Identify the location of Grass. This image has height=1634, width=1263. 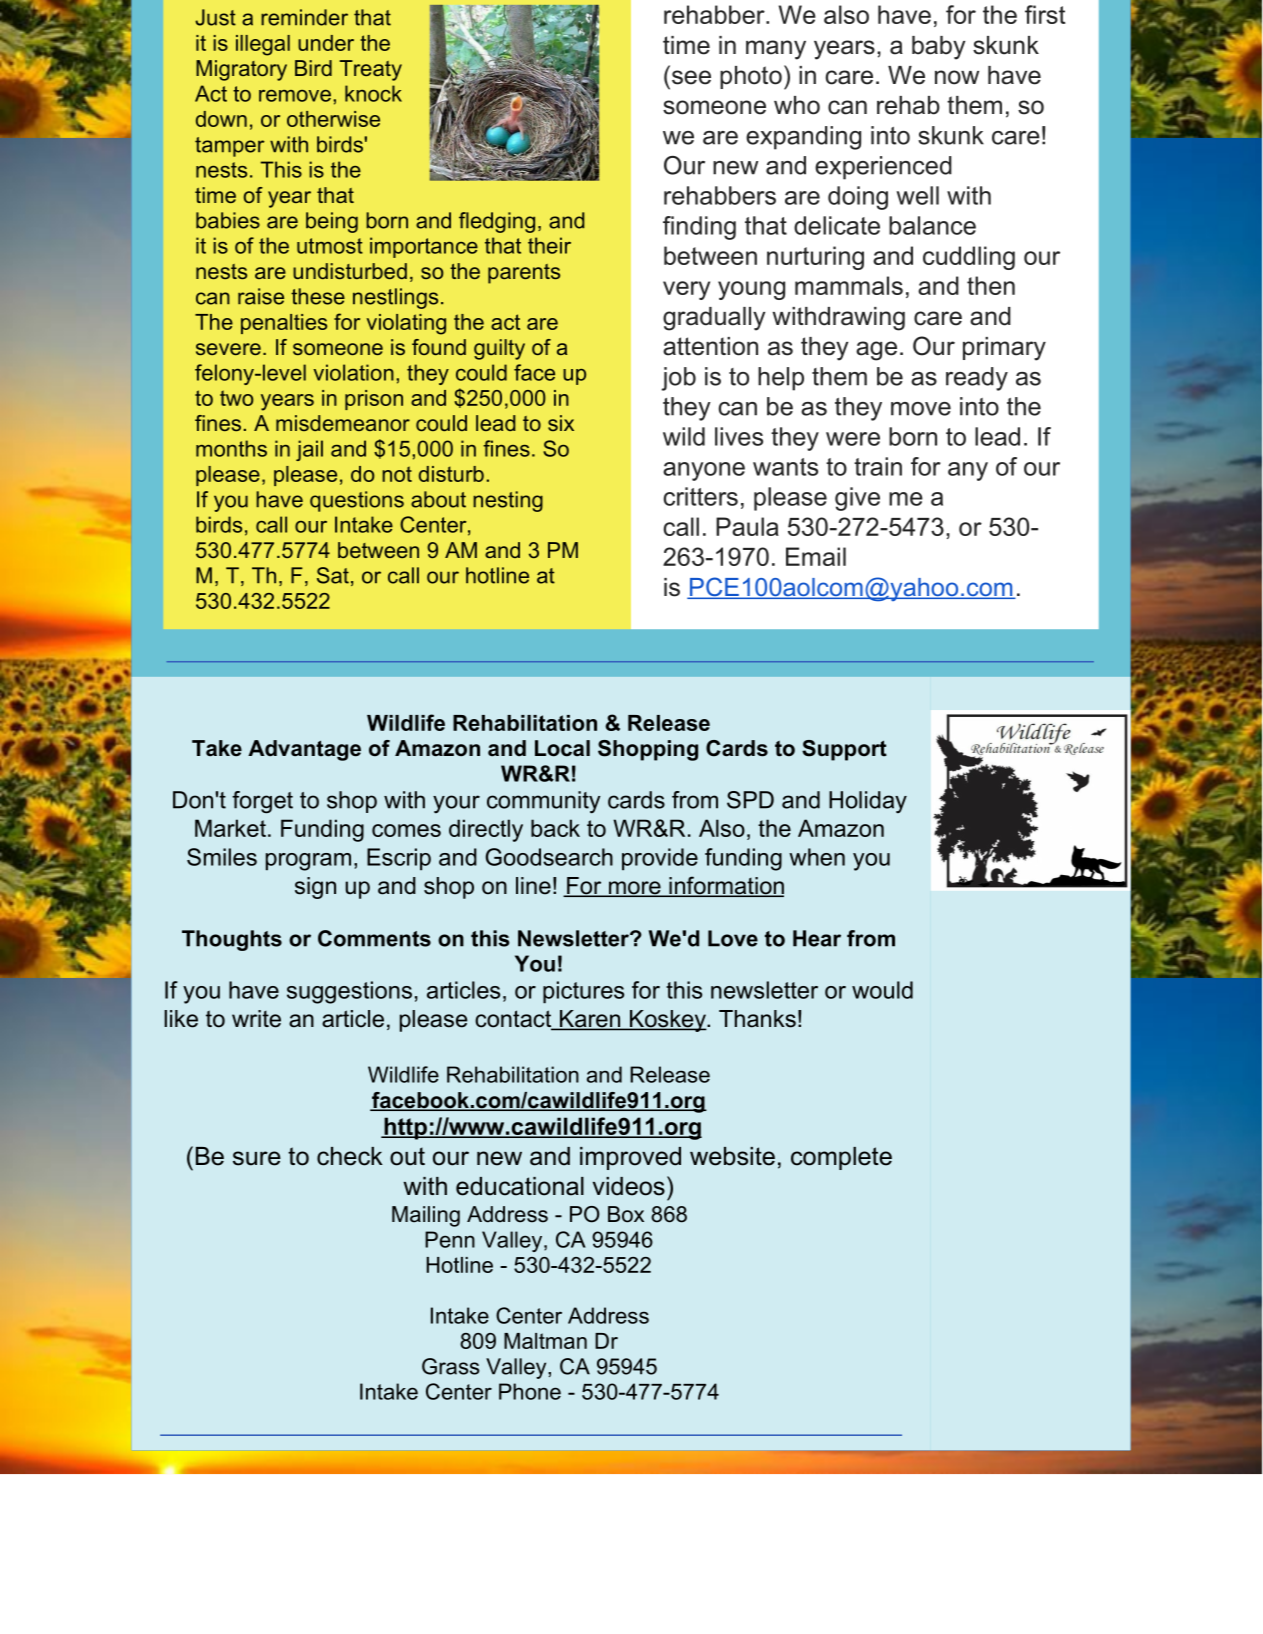
(450, 1366).
